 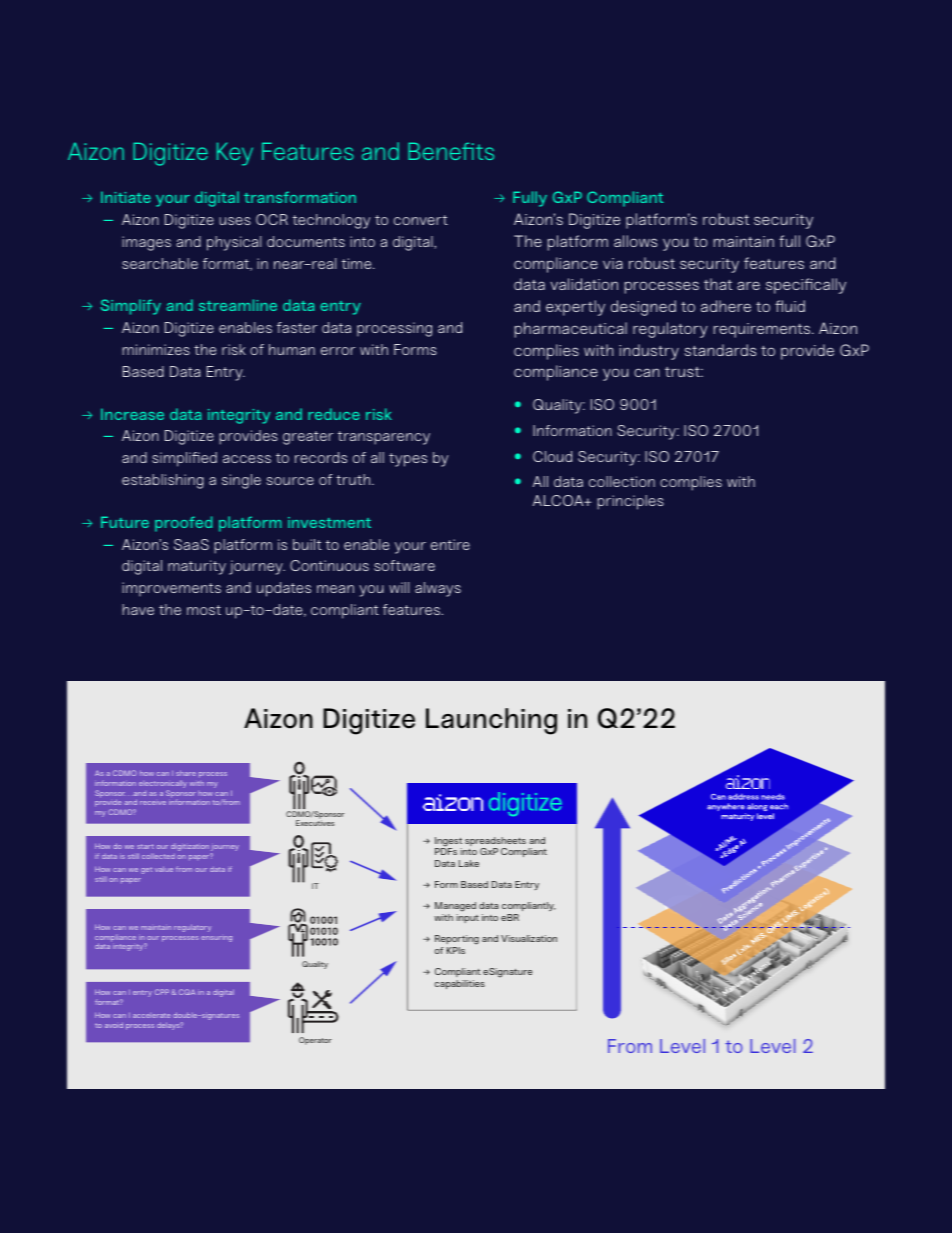 What do you see at coordinates (151, 1015) in the screenshot?
I see `accelerate` at bounding box center [151, 1015].
